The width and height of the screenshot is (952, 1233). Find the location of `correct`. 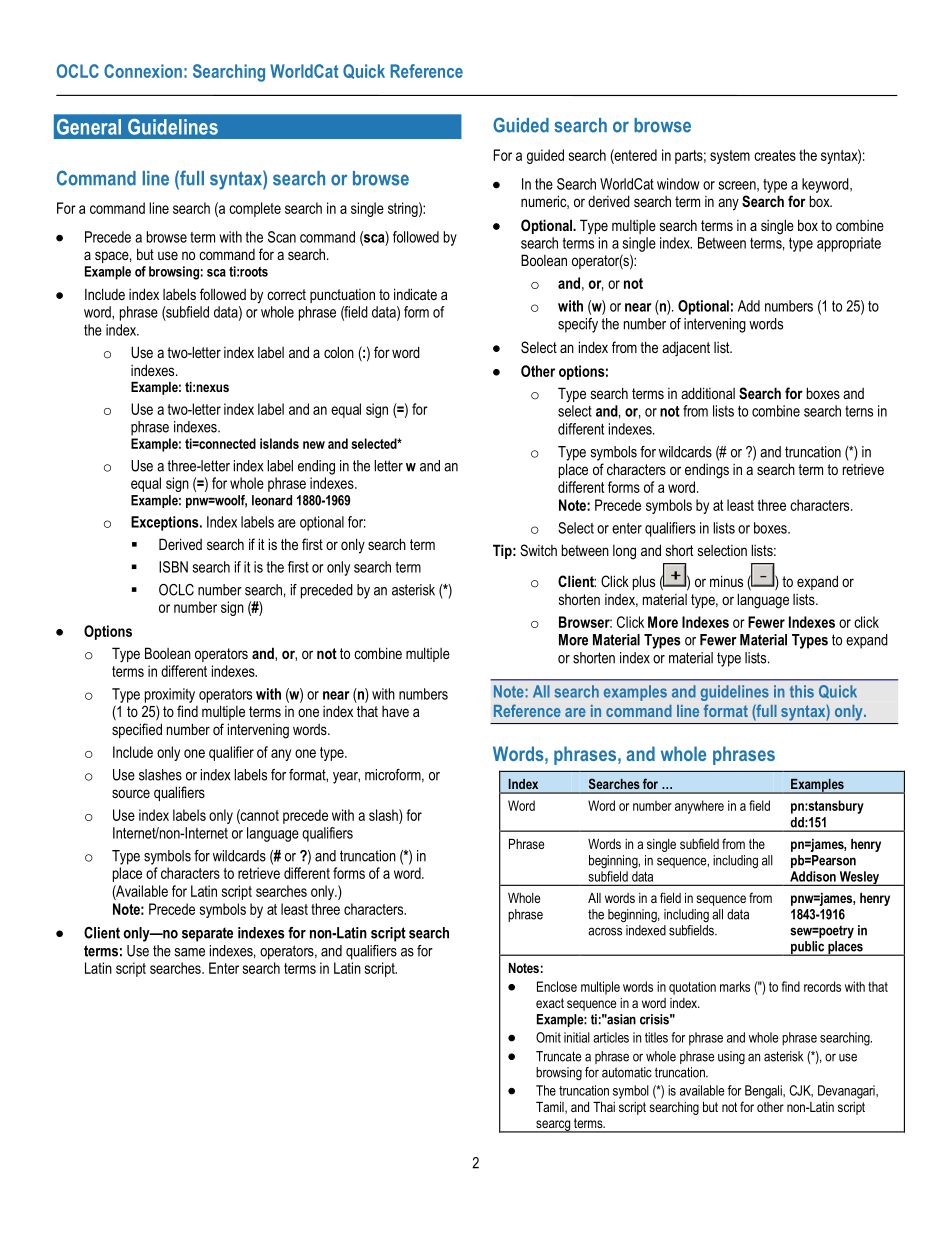

correct is located at coordinates (286, 294).
